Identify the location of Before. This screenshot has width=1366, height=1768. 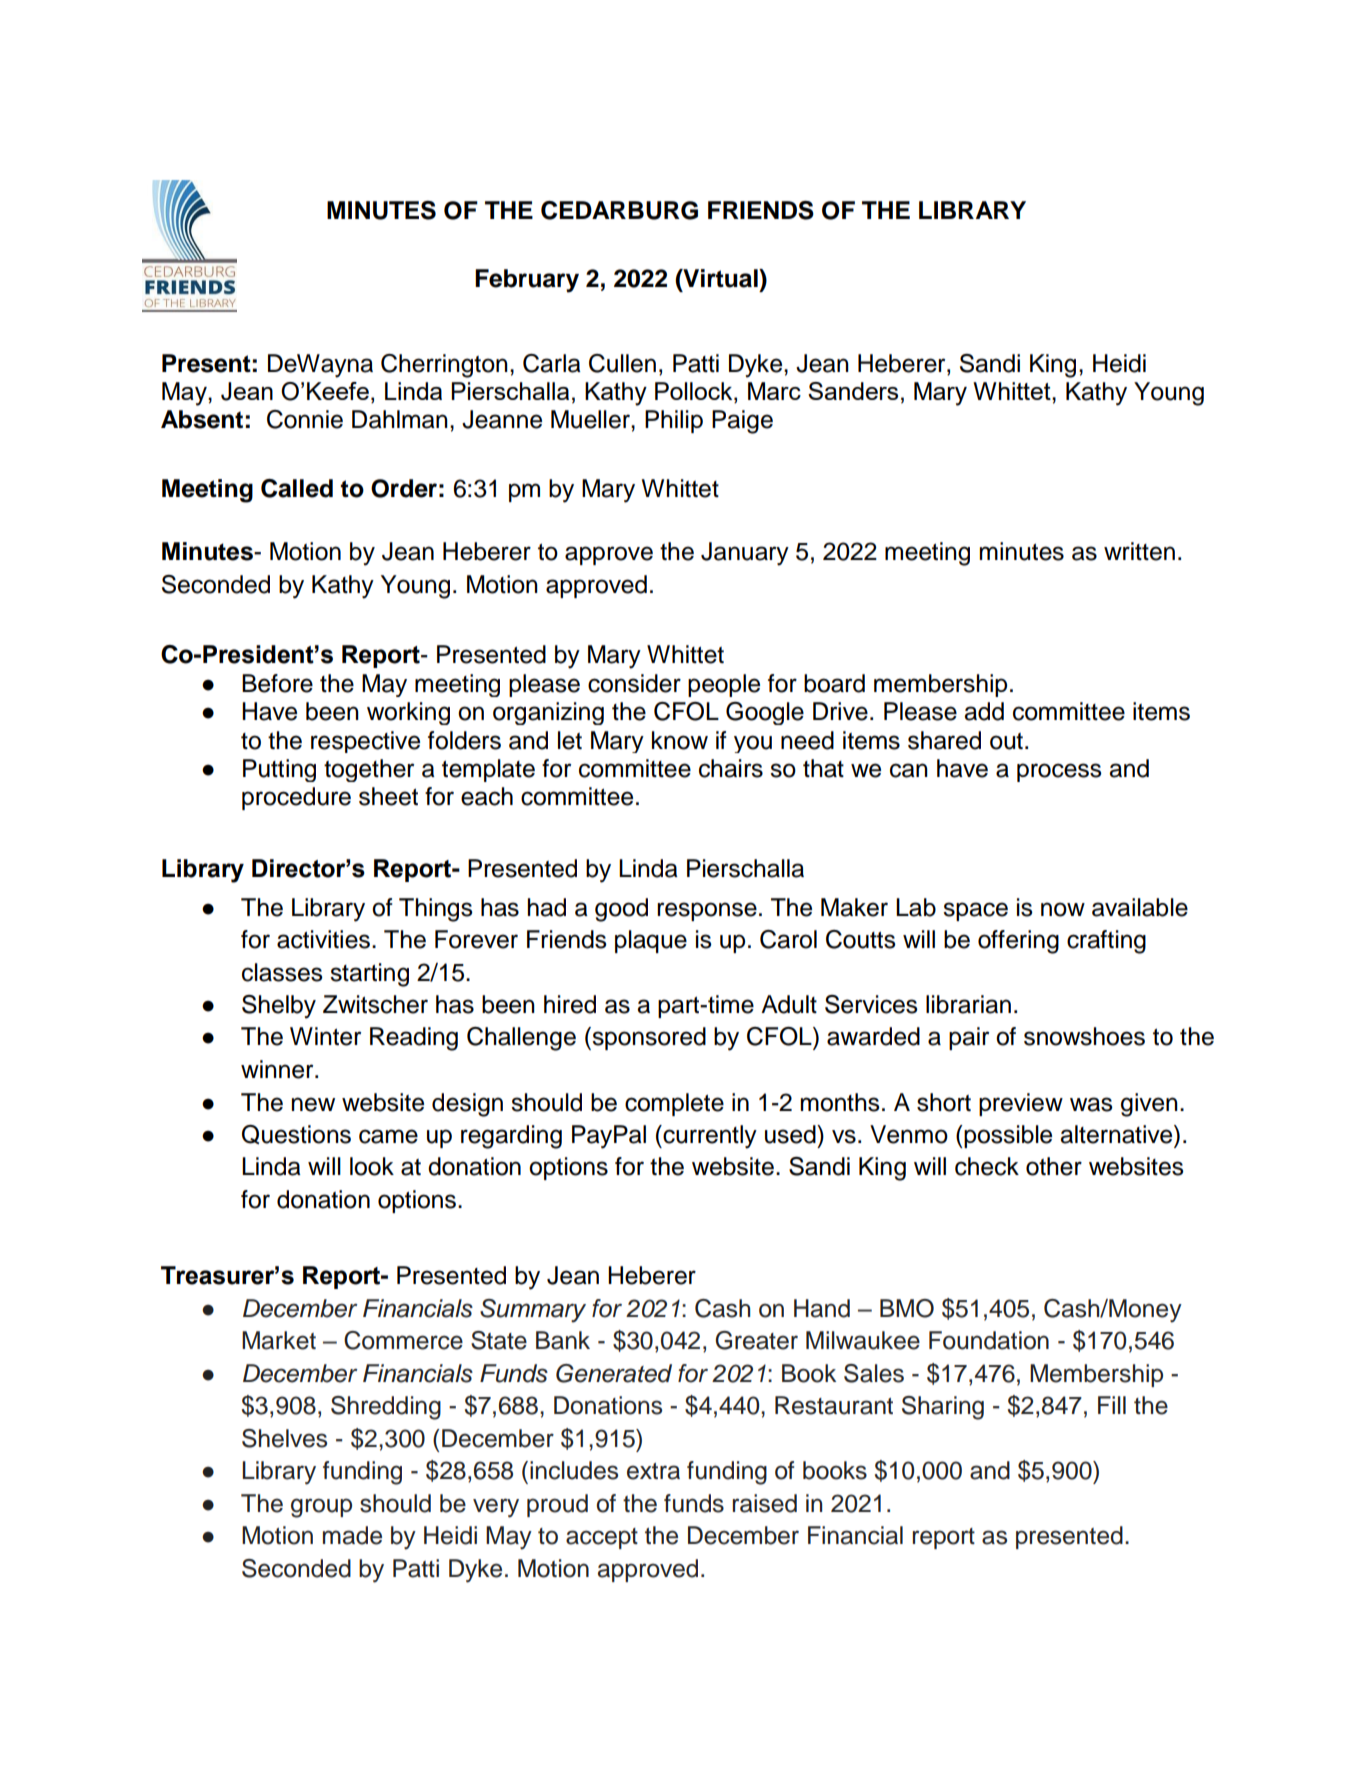
(277, 683).
